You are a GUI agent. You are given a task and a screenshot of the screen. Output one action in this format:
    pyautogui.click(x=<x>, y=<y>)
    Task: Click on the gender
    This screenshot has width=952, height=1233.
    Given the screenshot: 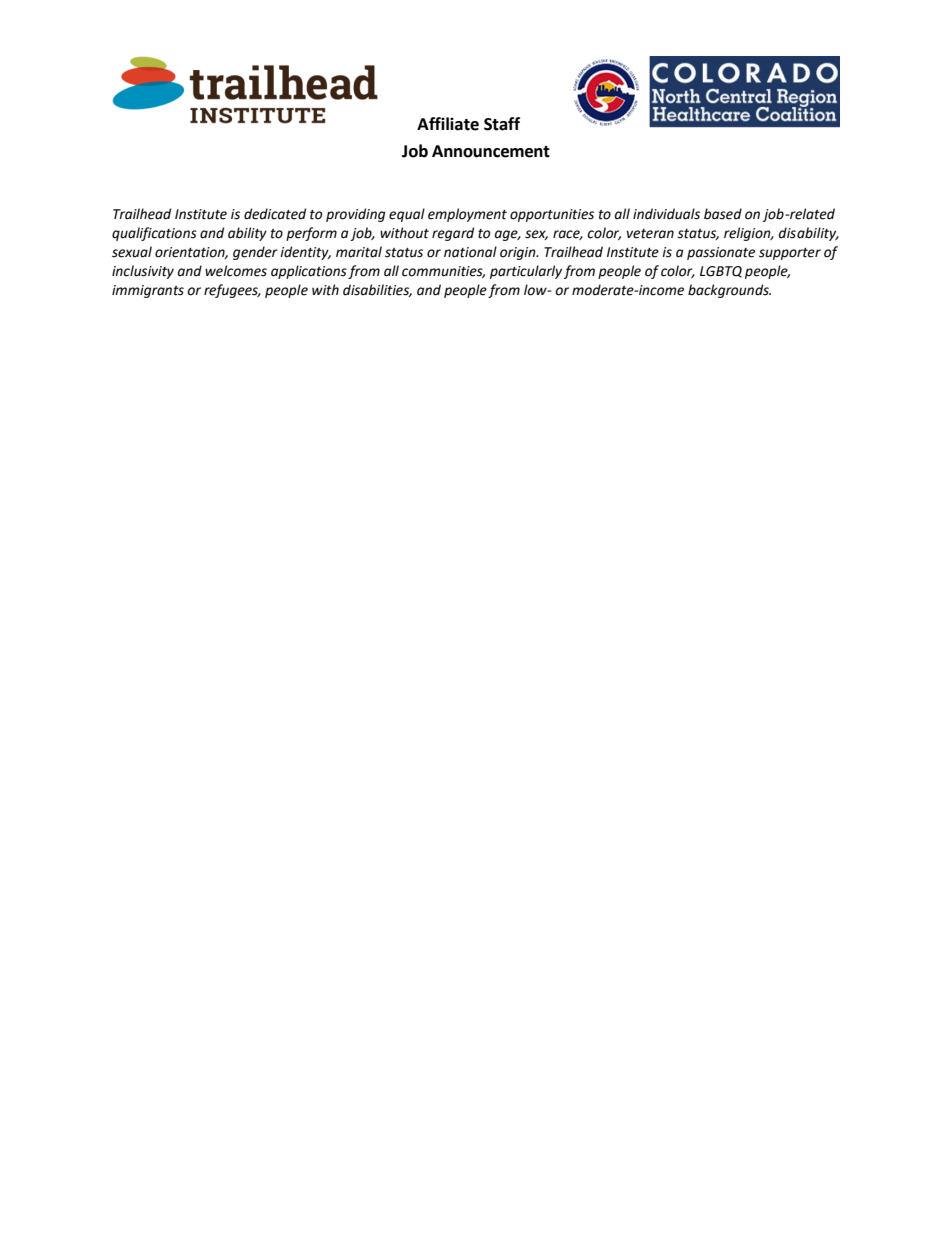 What is the action you would take?
    pyautogui.click(x=255, y=253)
